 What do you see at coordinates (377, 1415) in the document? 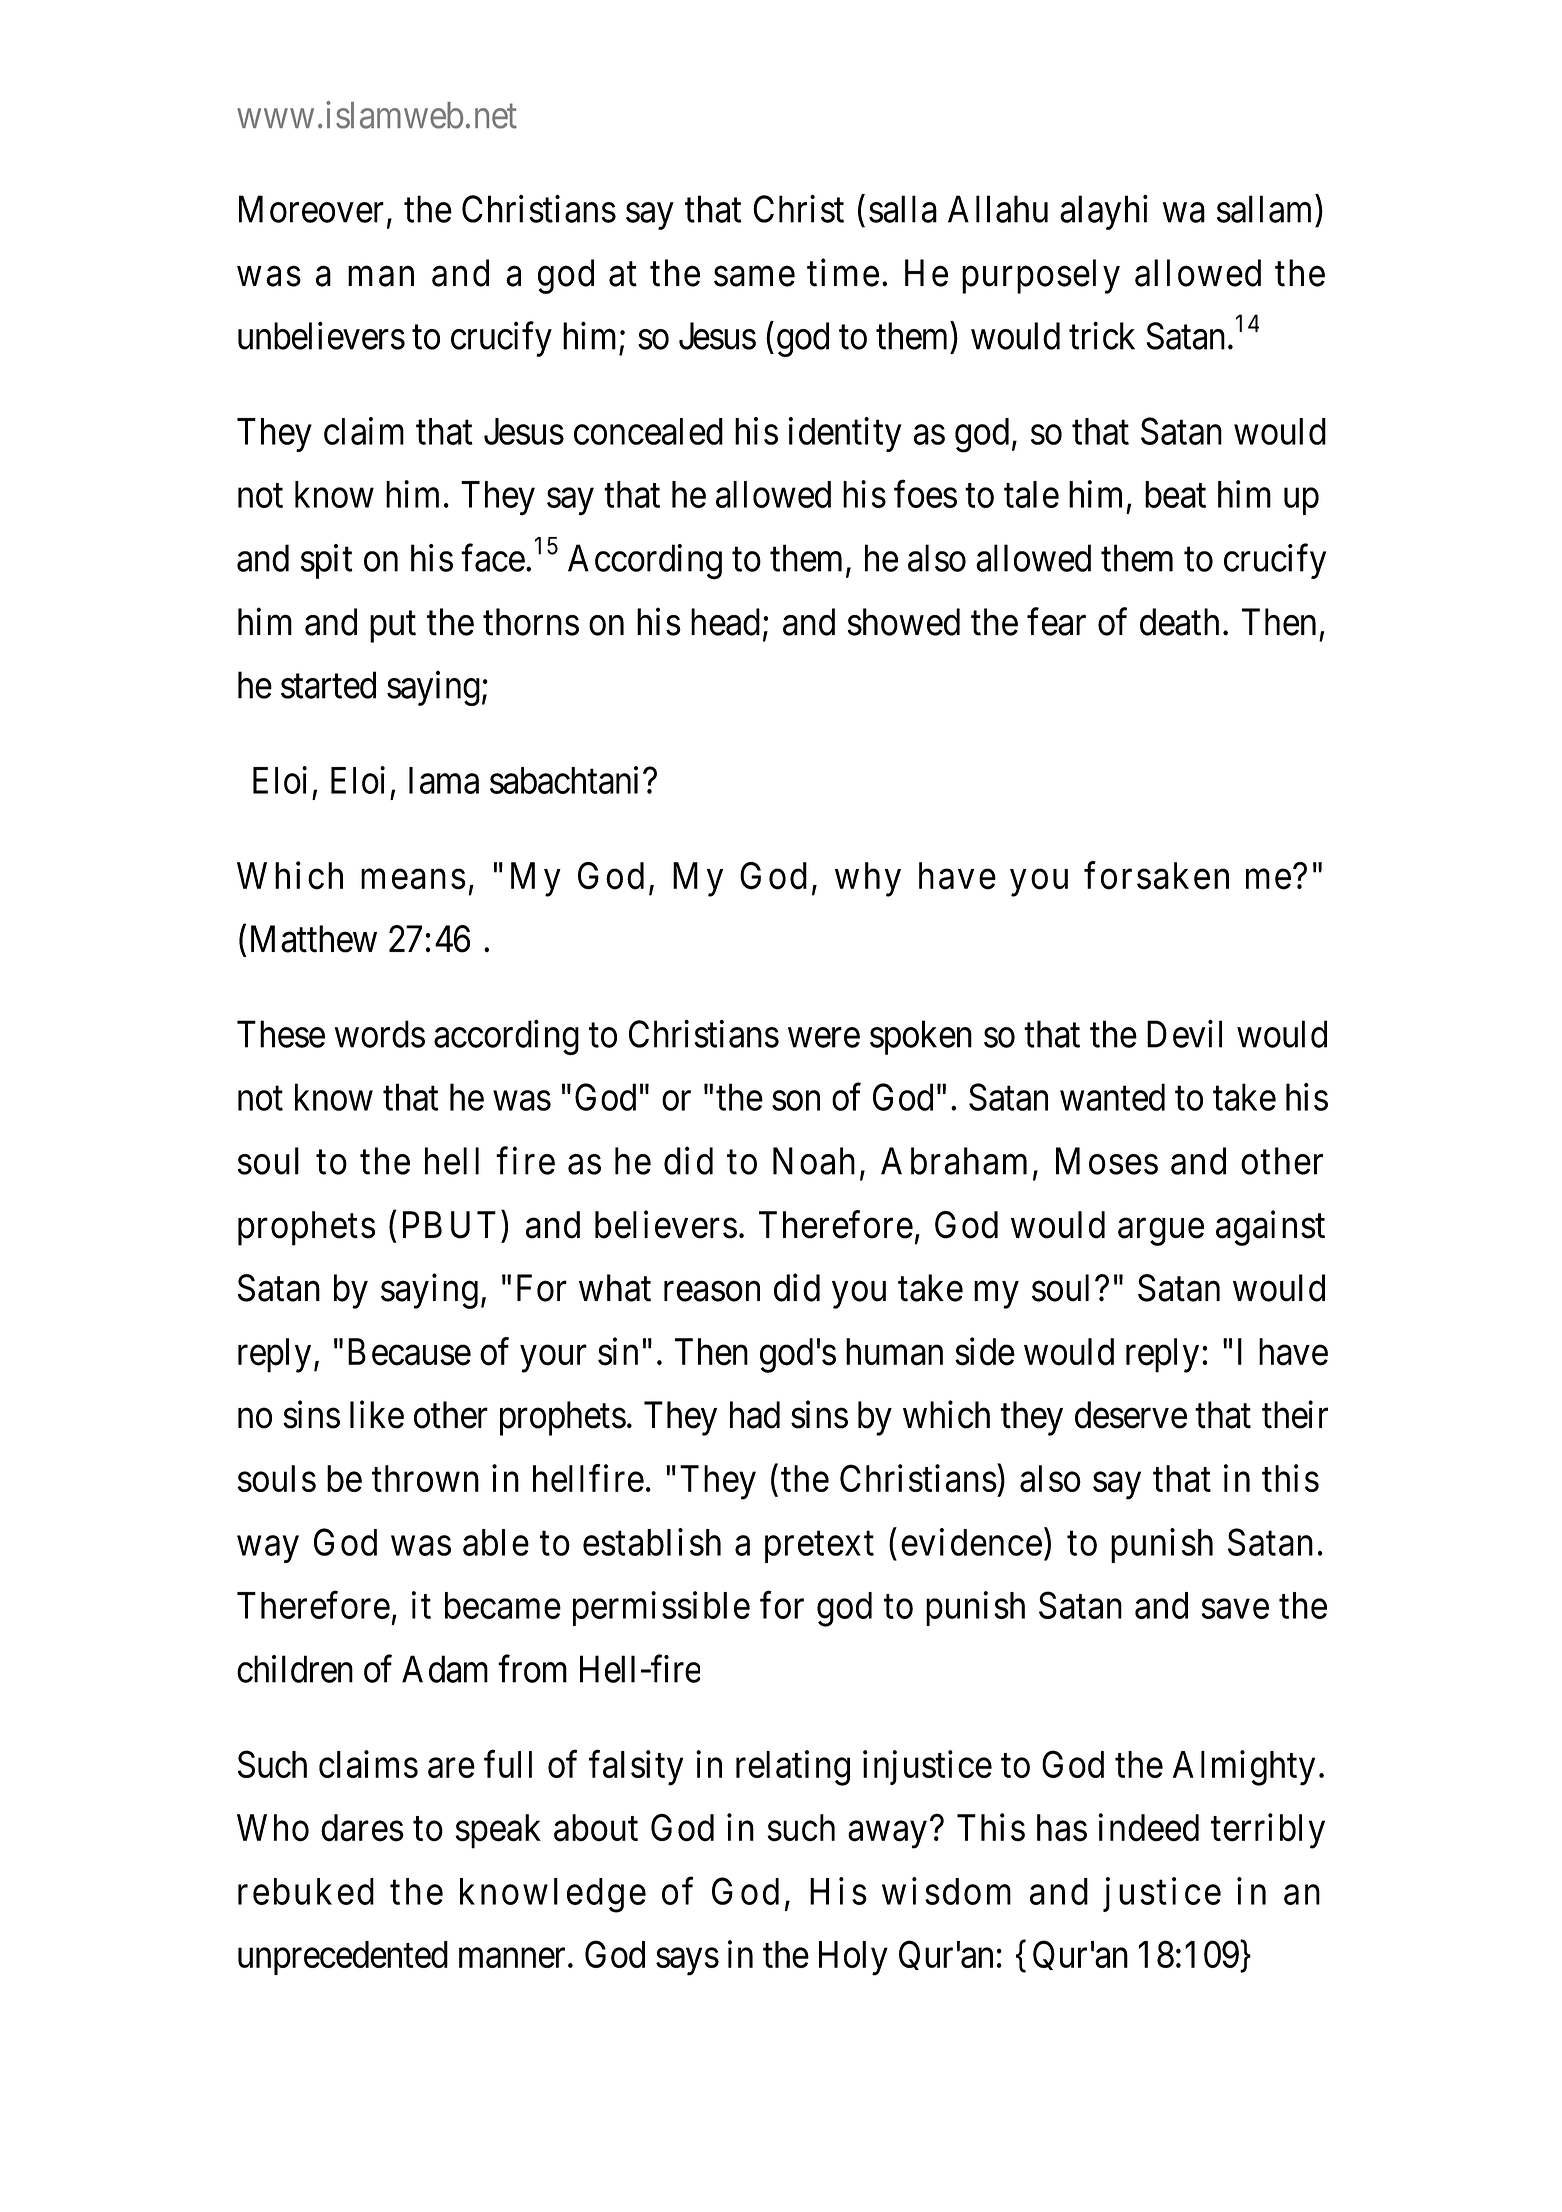
I see `like` at bounding box center [377, 1415].
